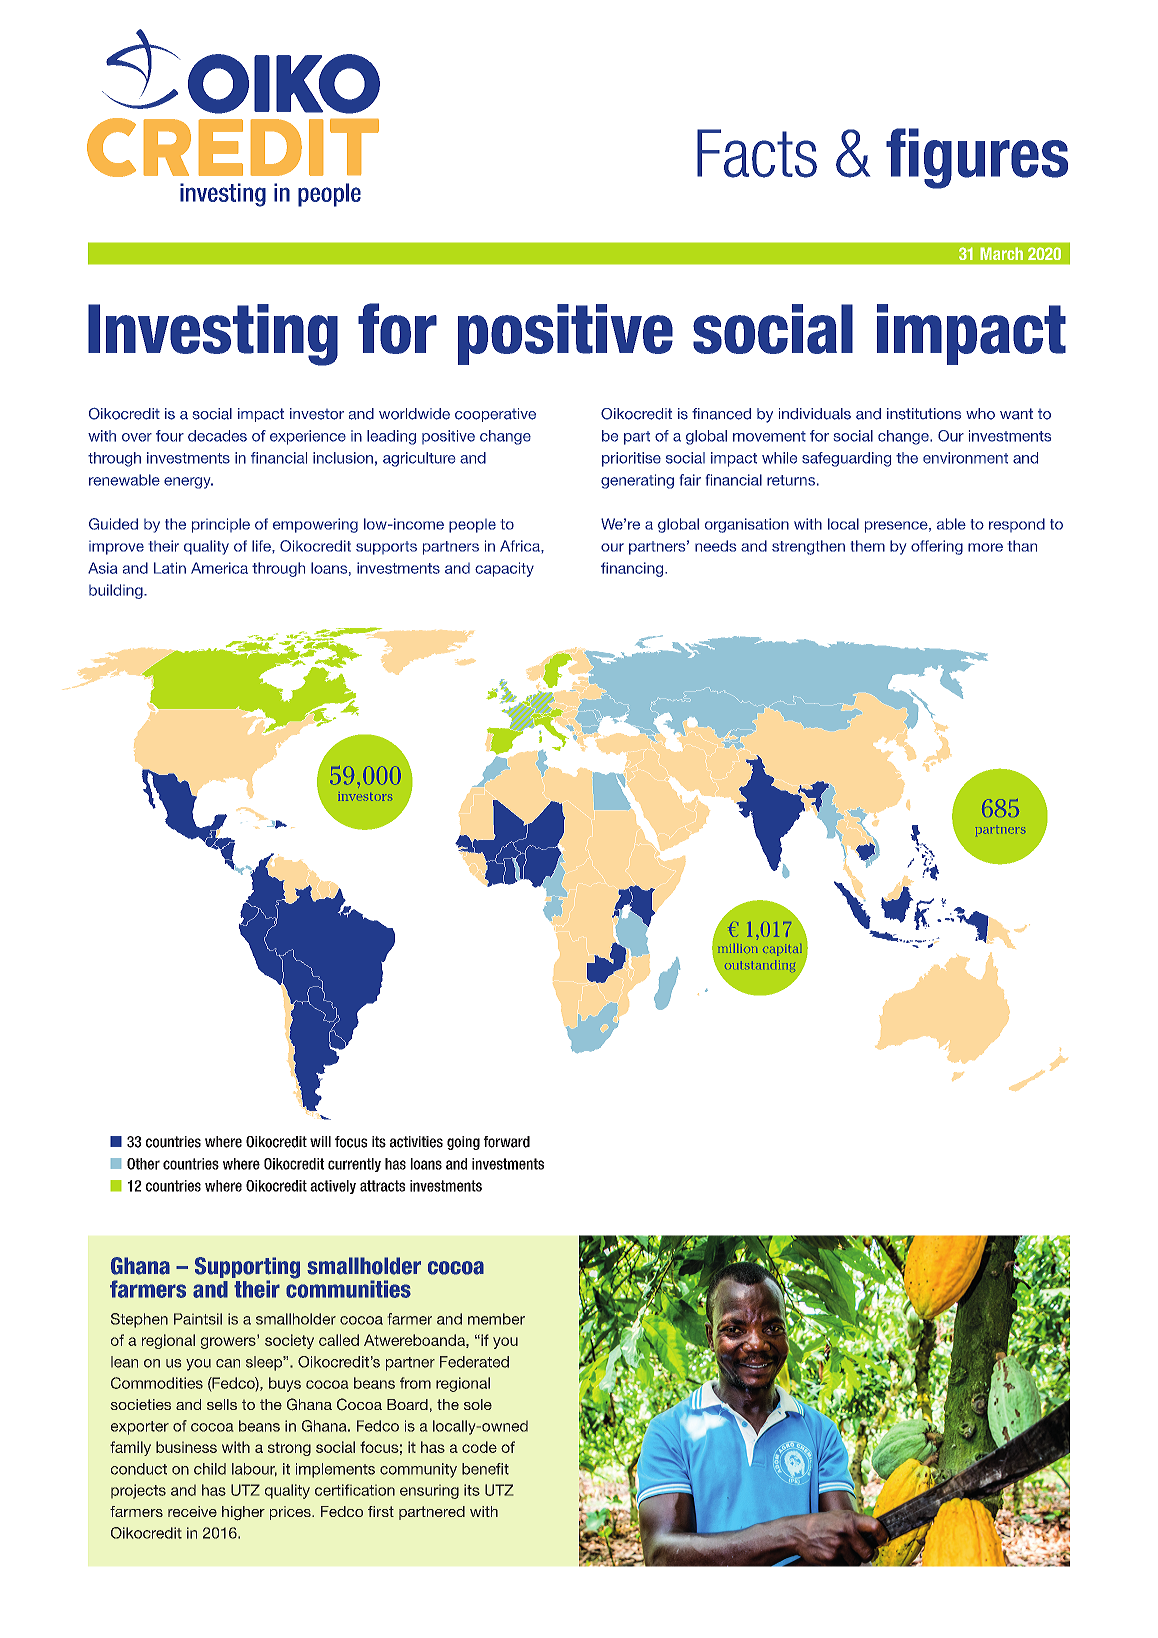 The height and width of the screenshot is (1638, 1158). I want to click on child, so click(210, 1469).
